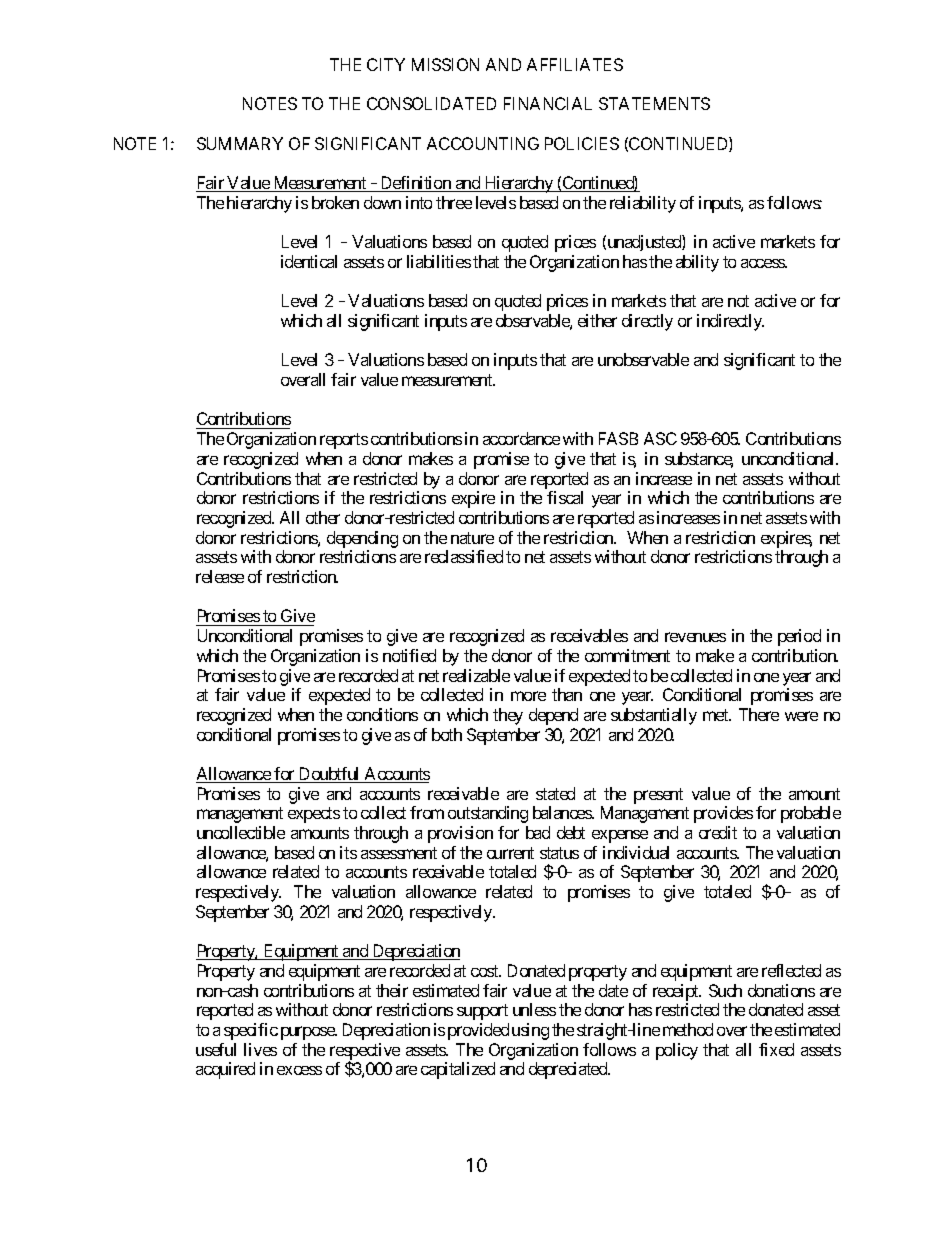 The image size is (952, 1233). What do you see at coordinates (582, 143) in the screenshot?
I see `POLICIES` at bounding box center [582, 143].
